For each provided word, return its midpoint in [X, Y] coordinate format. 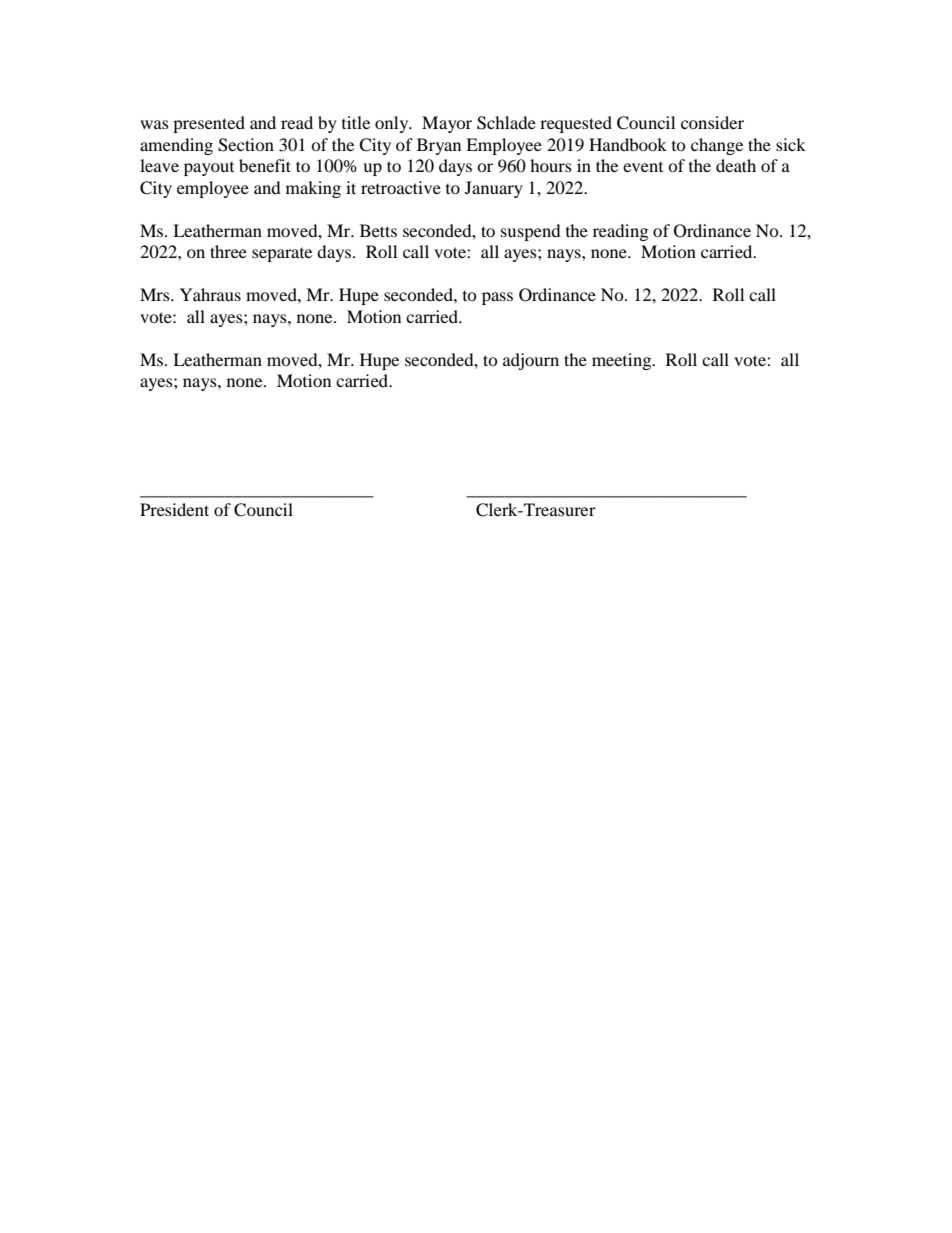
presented [209, 124]
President [174, 509]
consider [712, 122]
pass [497, 298]
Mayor [447, 124]
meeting [623, 361]
